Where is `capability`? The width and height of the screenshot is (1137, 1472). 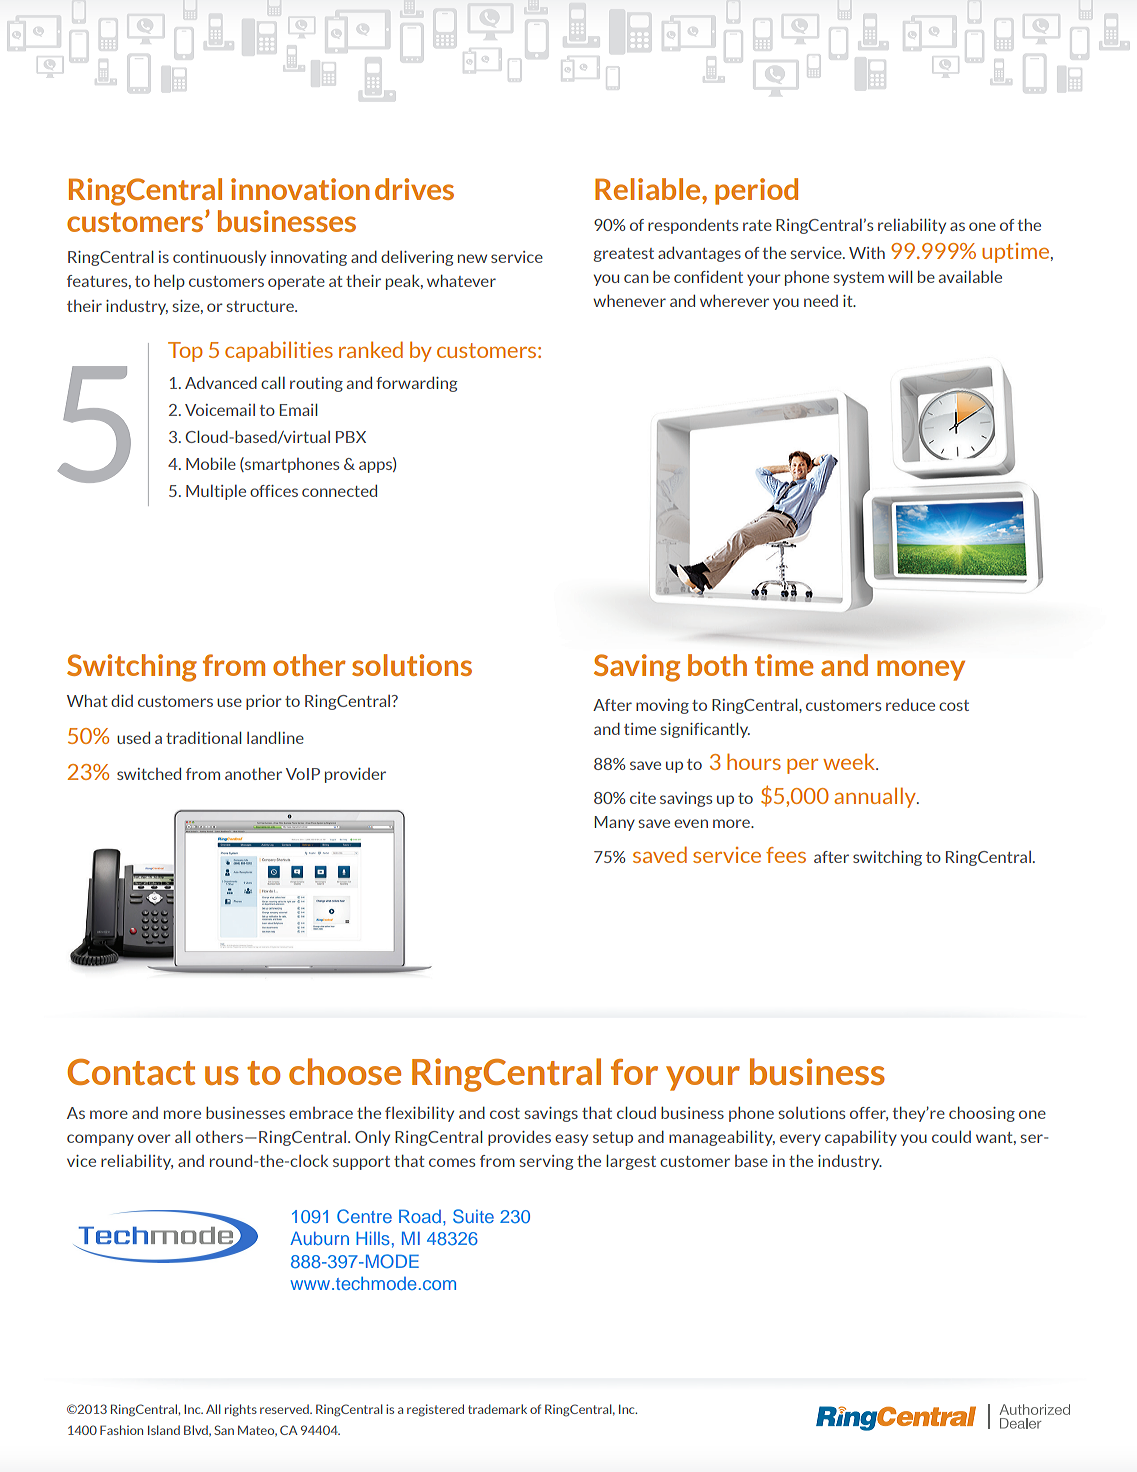 capability is located at coordinates (861, 1138).
